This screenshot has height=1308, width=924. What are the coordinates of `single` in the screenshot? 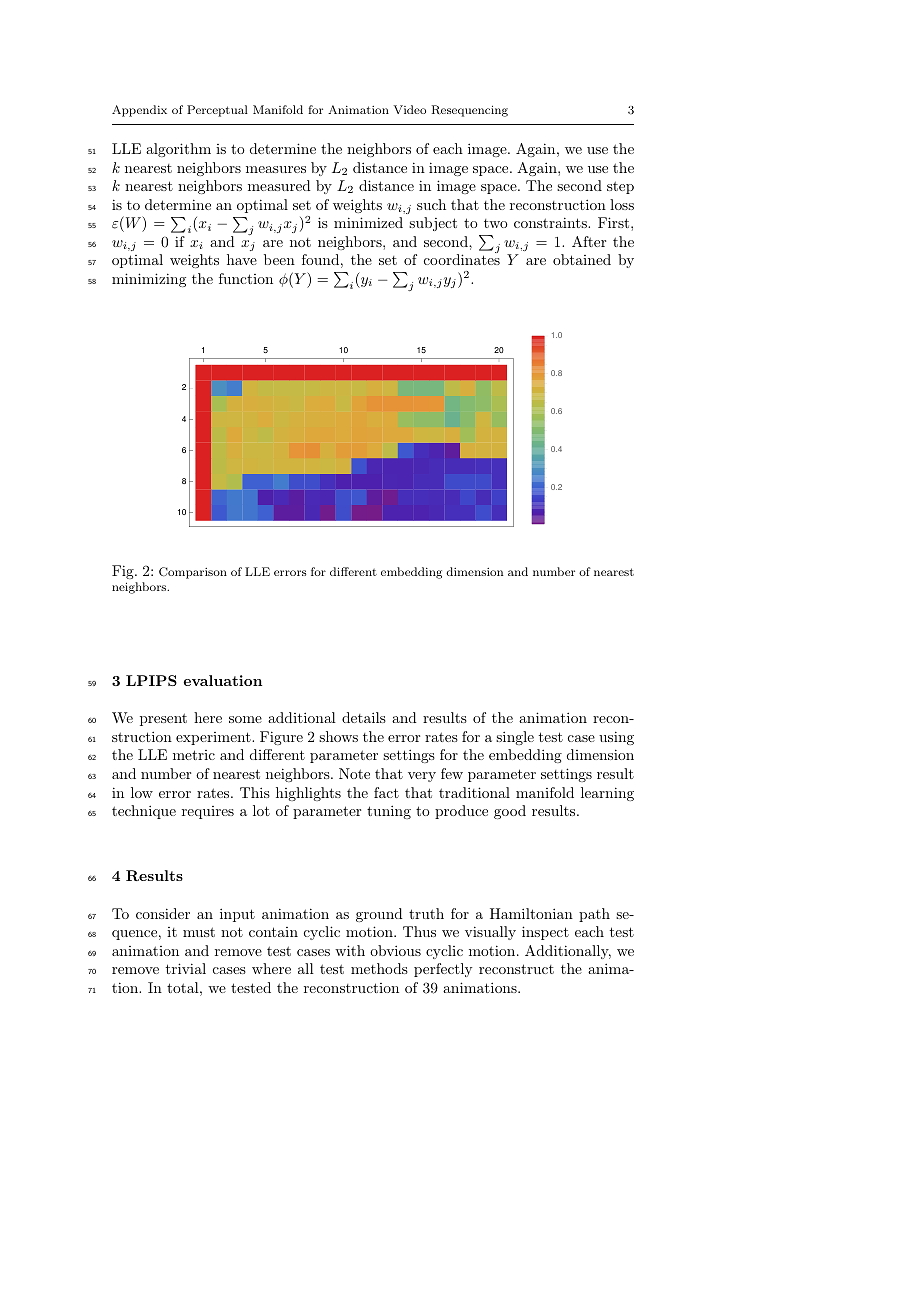 It's located at (515, 738).
